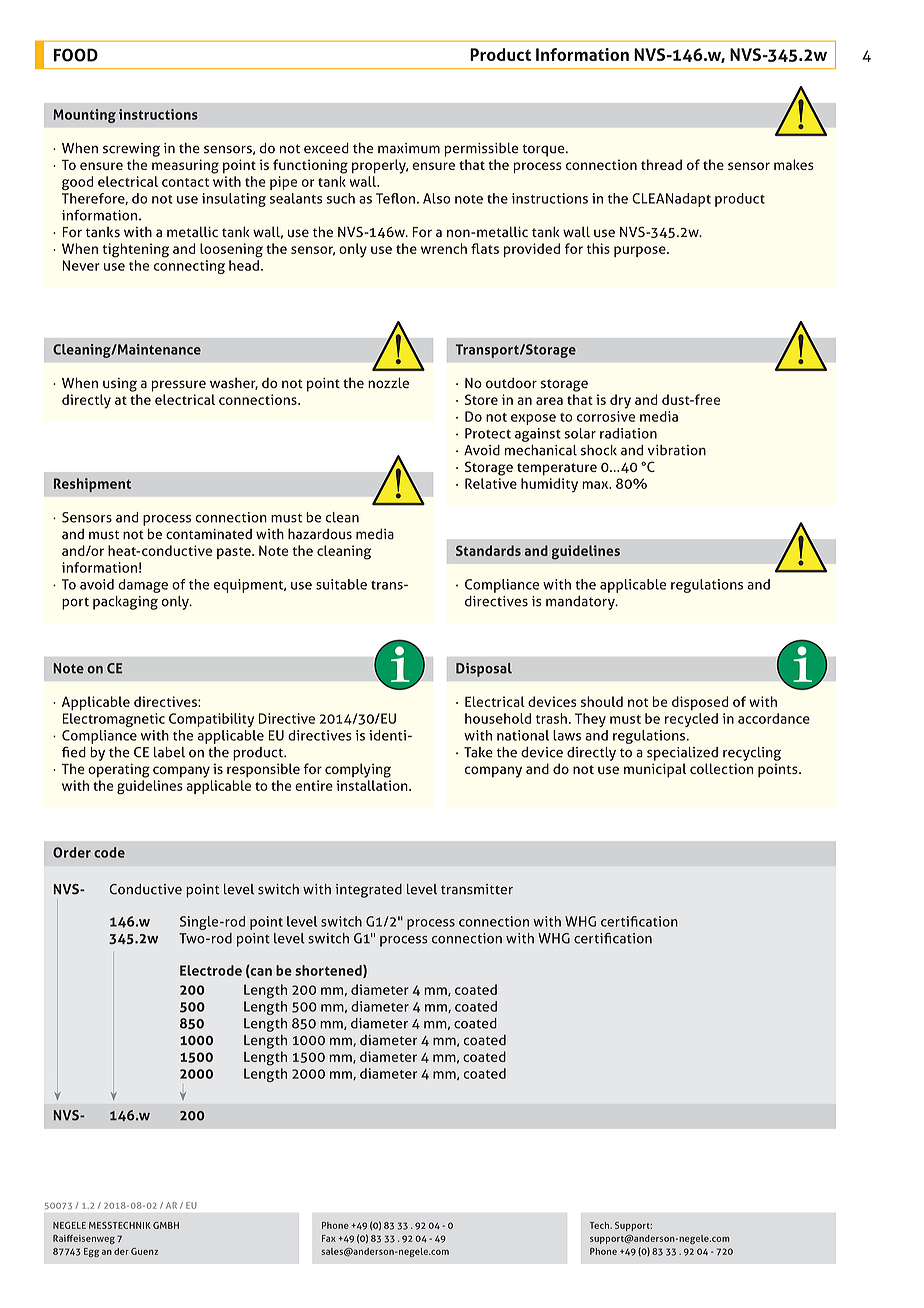 This page has height=1308, width=924. Describe the element at coordinates (484, 670) in the page. I see `Disposal` at that location.
